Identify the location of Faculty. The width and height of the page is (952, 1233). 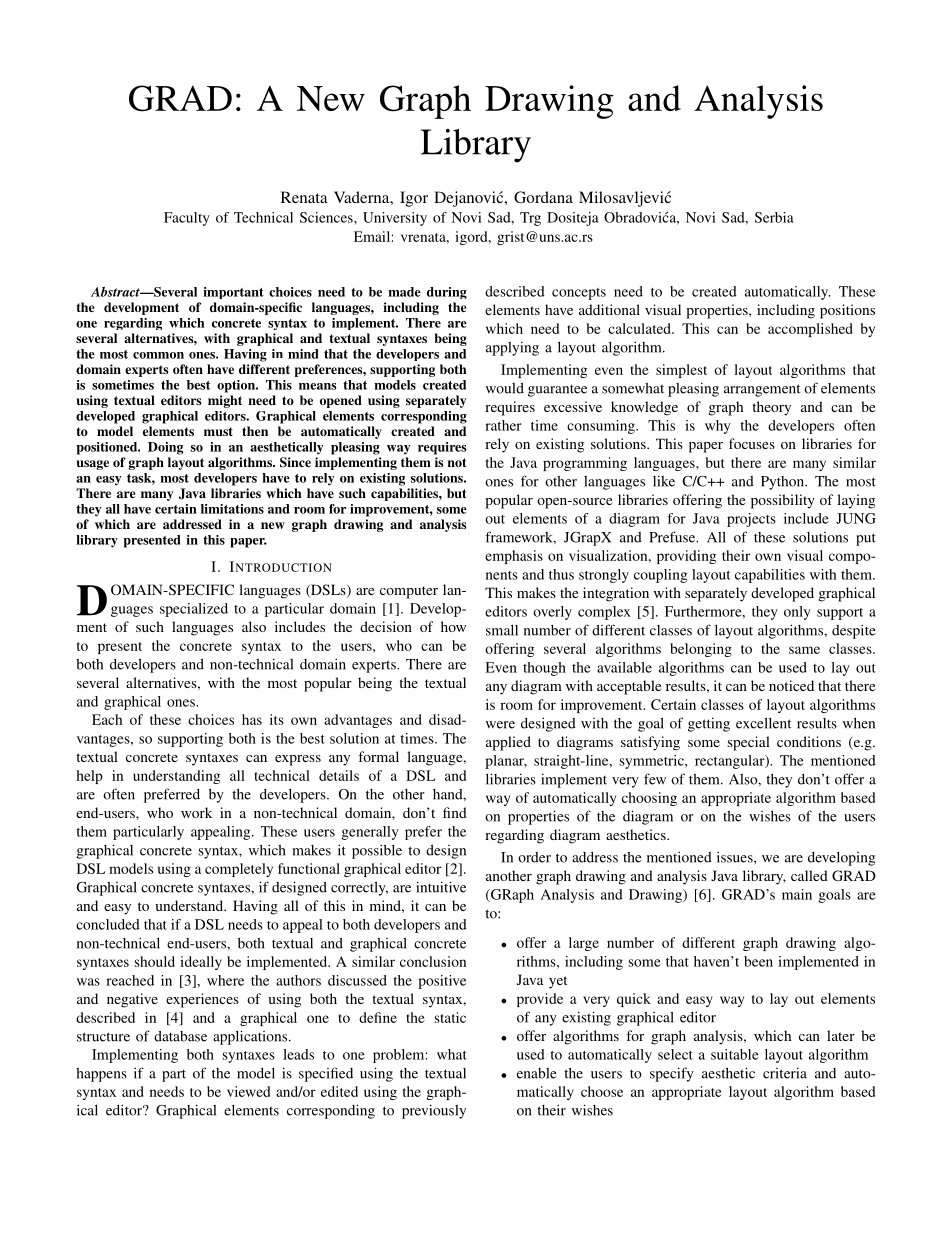
(187, 219).
